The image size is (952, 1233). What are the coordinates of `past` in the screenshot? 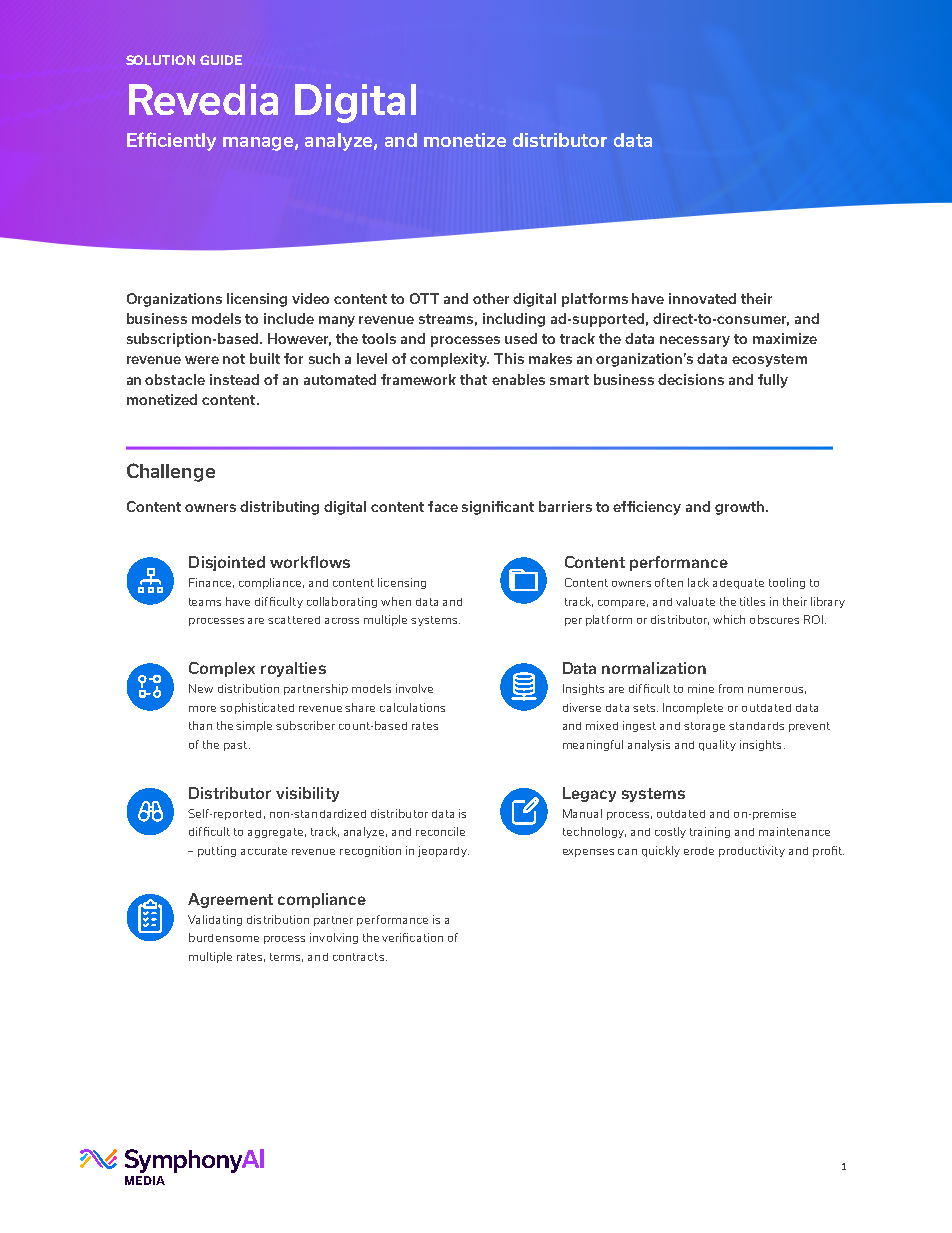 It's located at (237, 746).
